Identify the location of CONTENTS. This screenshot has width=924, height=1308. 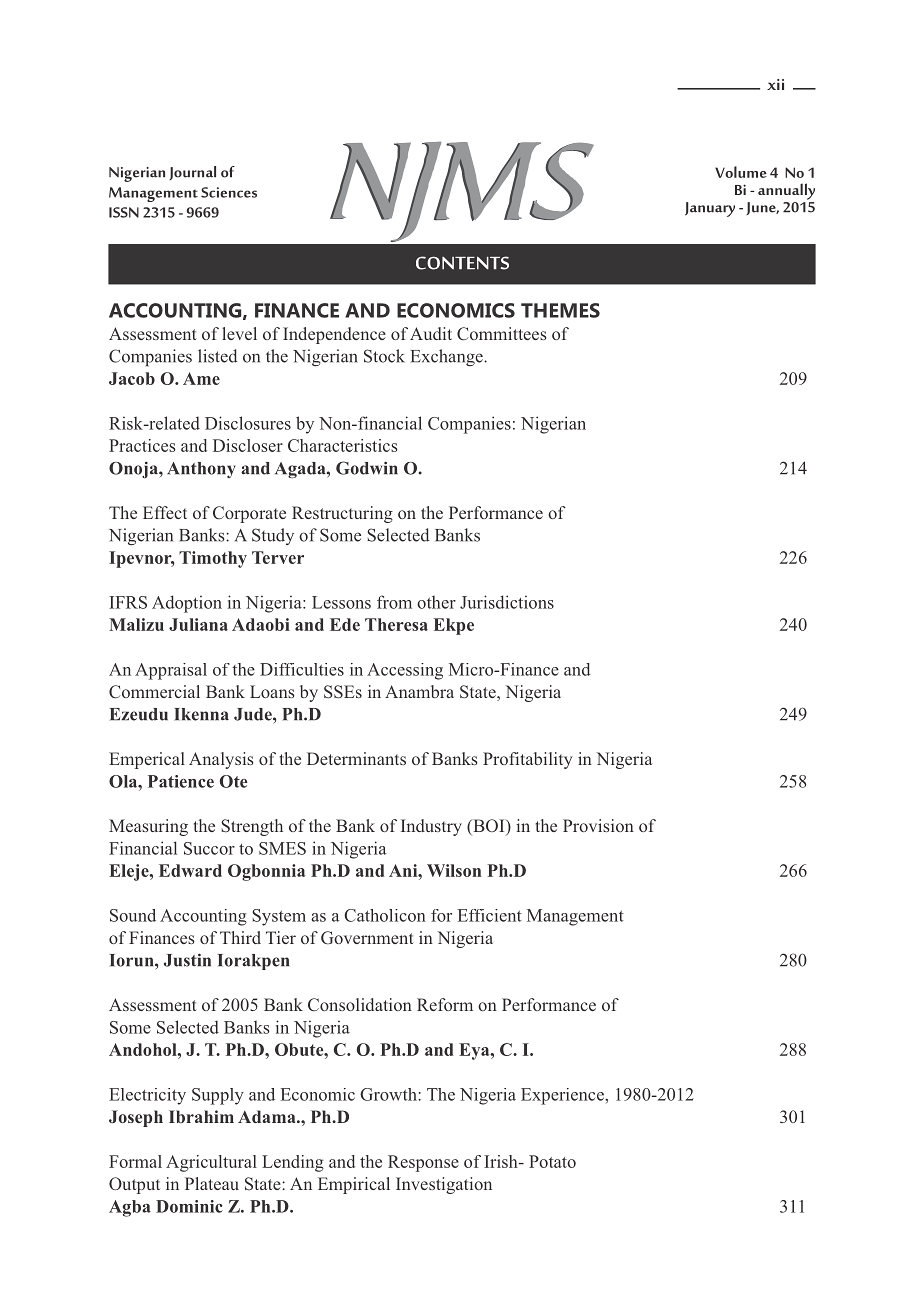
(462, 263).
